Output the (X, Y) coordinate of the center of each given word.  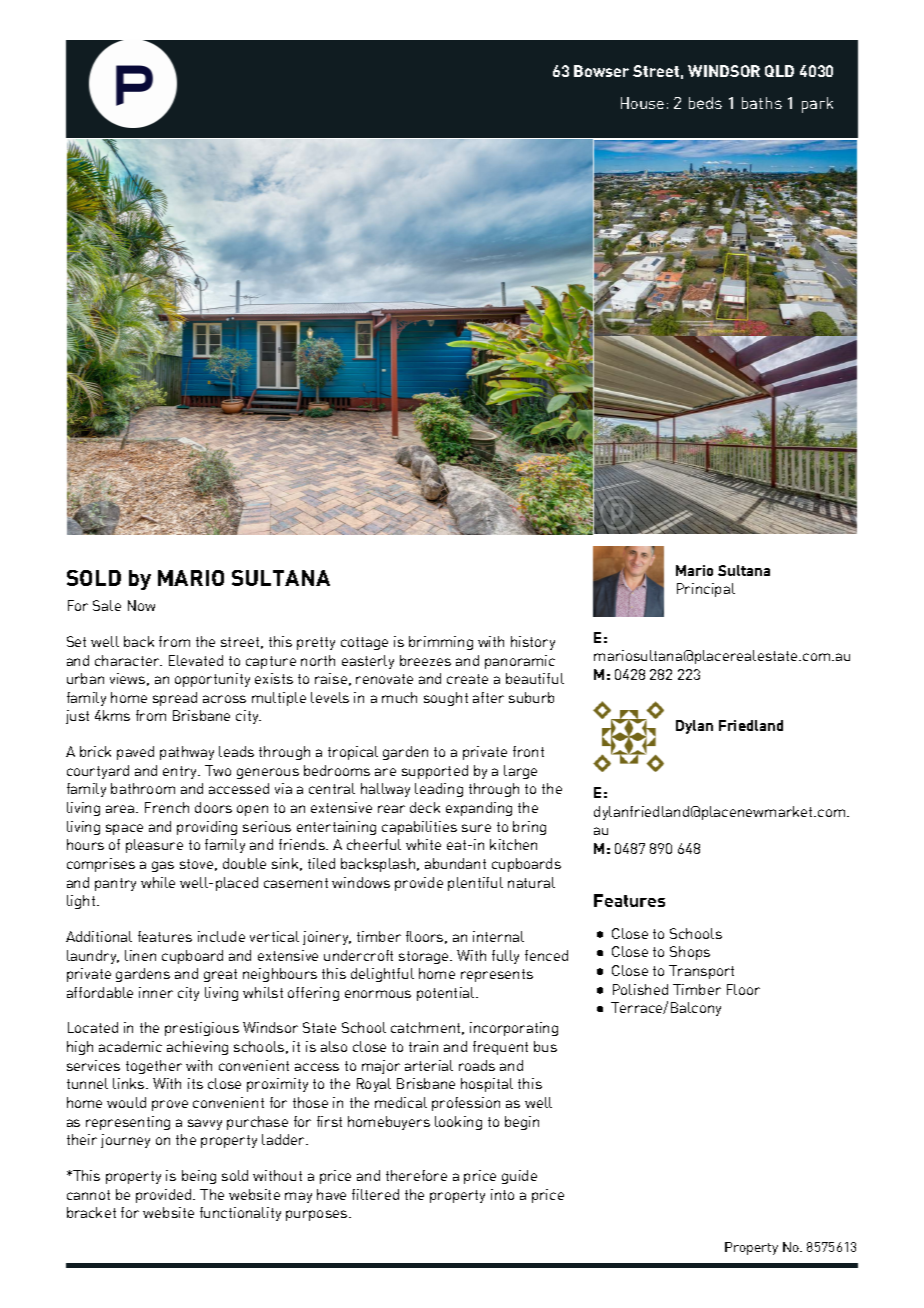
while (158, 882)
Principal (706, 590)
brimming (441, 643)
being (199, 1177)
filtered (375, 1194)
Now (141, 605)
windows (361, 882)
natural (531, 882)
